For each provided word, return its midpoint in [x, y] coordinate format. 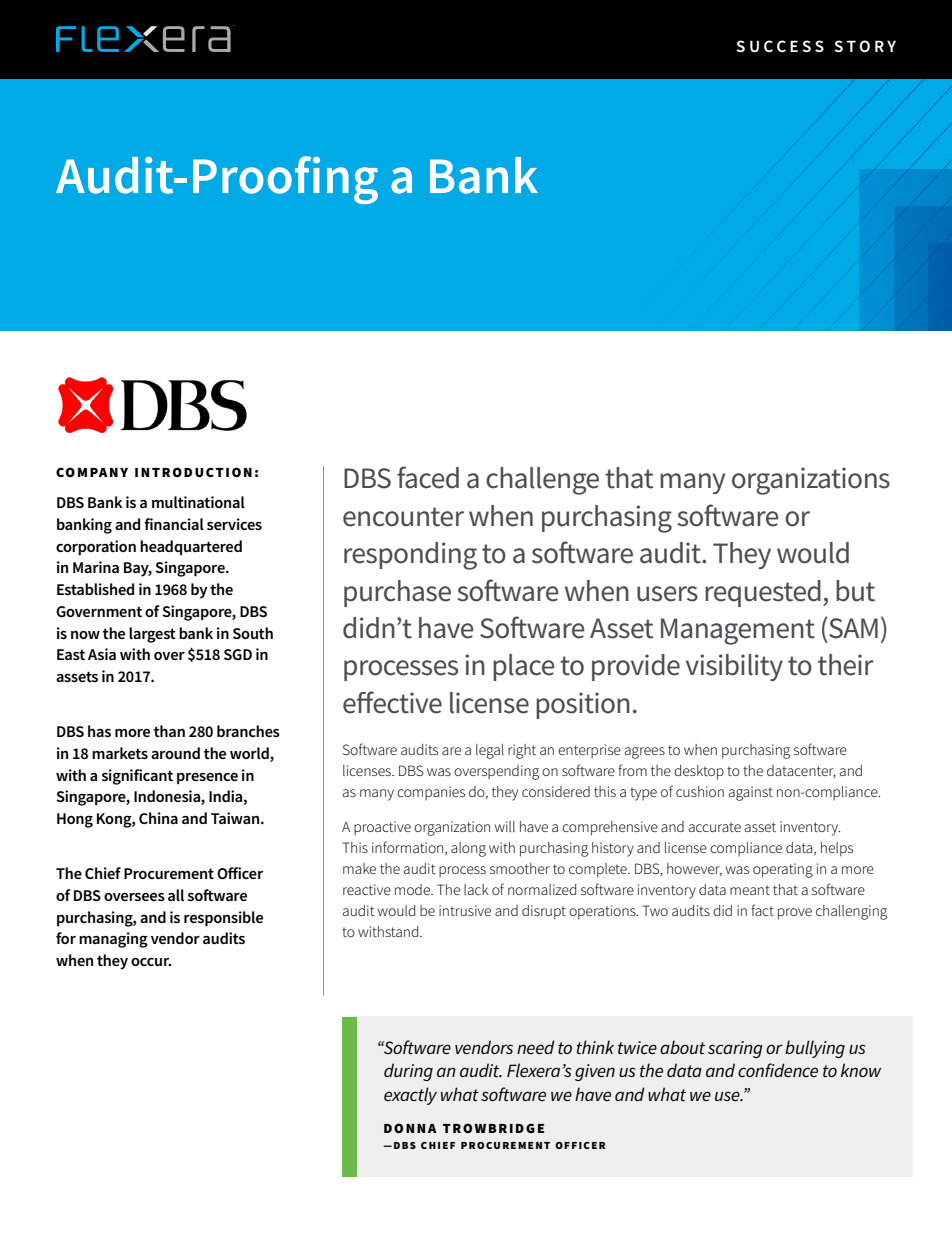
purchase [397, 593]
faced [428, 477]
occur [151, 961]
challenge [542, 481]
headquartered [191, 547]
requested [763, 593]
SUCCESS [780, 46]
